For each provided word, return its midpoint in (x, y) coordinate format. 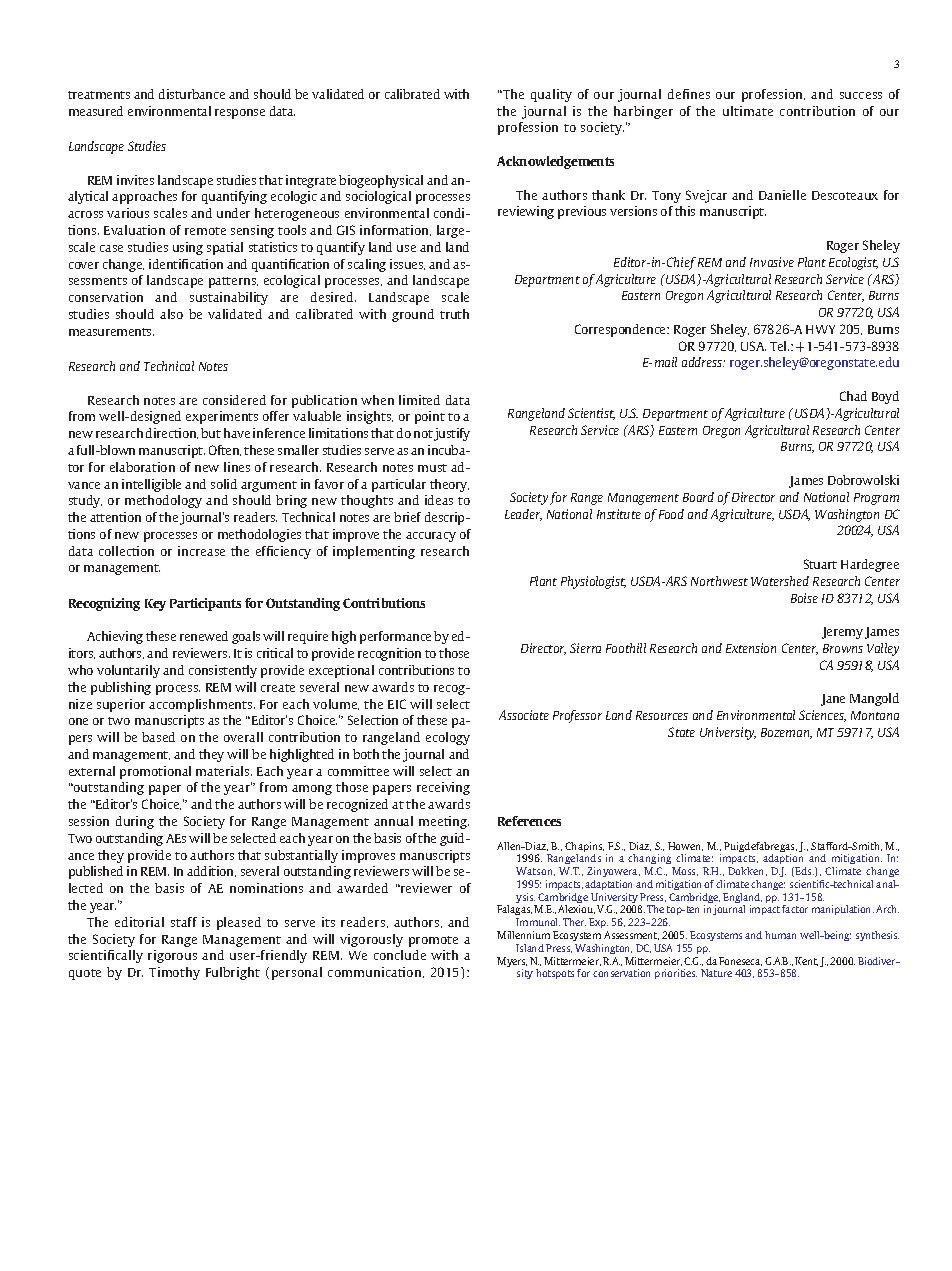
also (171, 314)
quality (551, 95)
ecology (448, 738)
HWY (820, 329)
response (240, 114)
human (780, 935)
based (158, 737)
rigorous (172, 956)
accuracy (431, 537)
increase (201, 551)
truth (454, 314)
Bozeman (786, 733)
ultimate (748, 111)
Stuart (820, 564)
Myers (512, 963)
